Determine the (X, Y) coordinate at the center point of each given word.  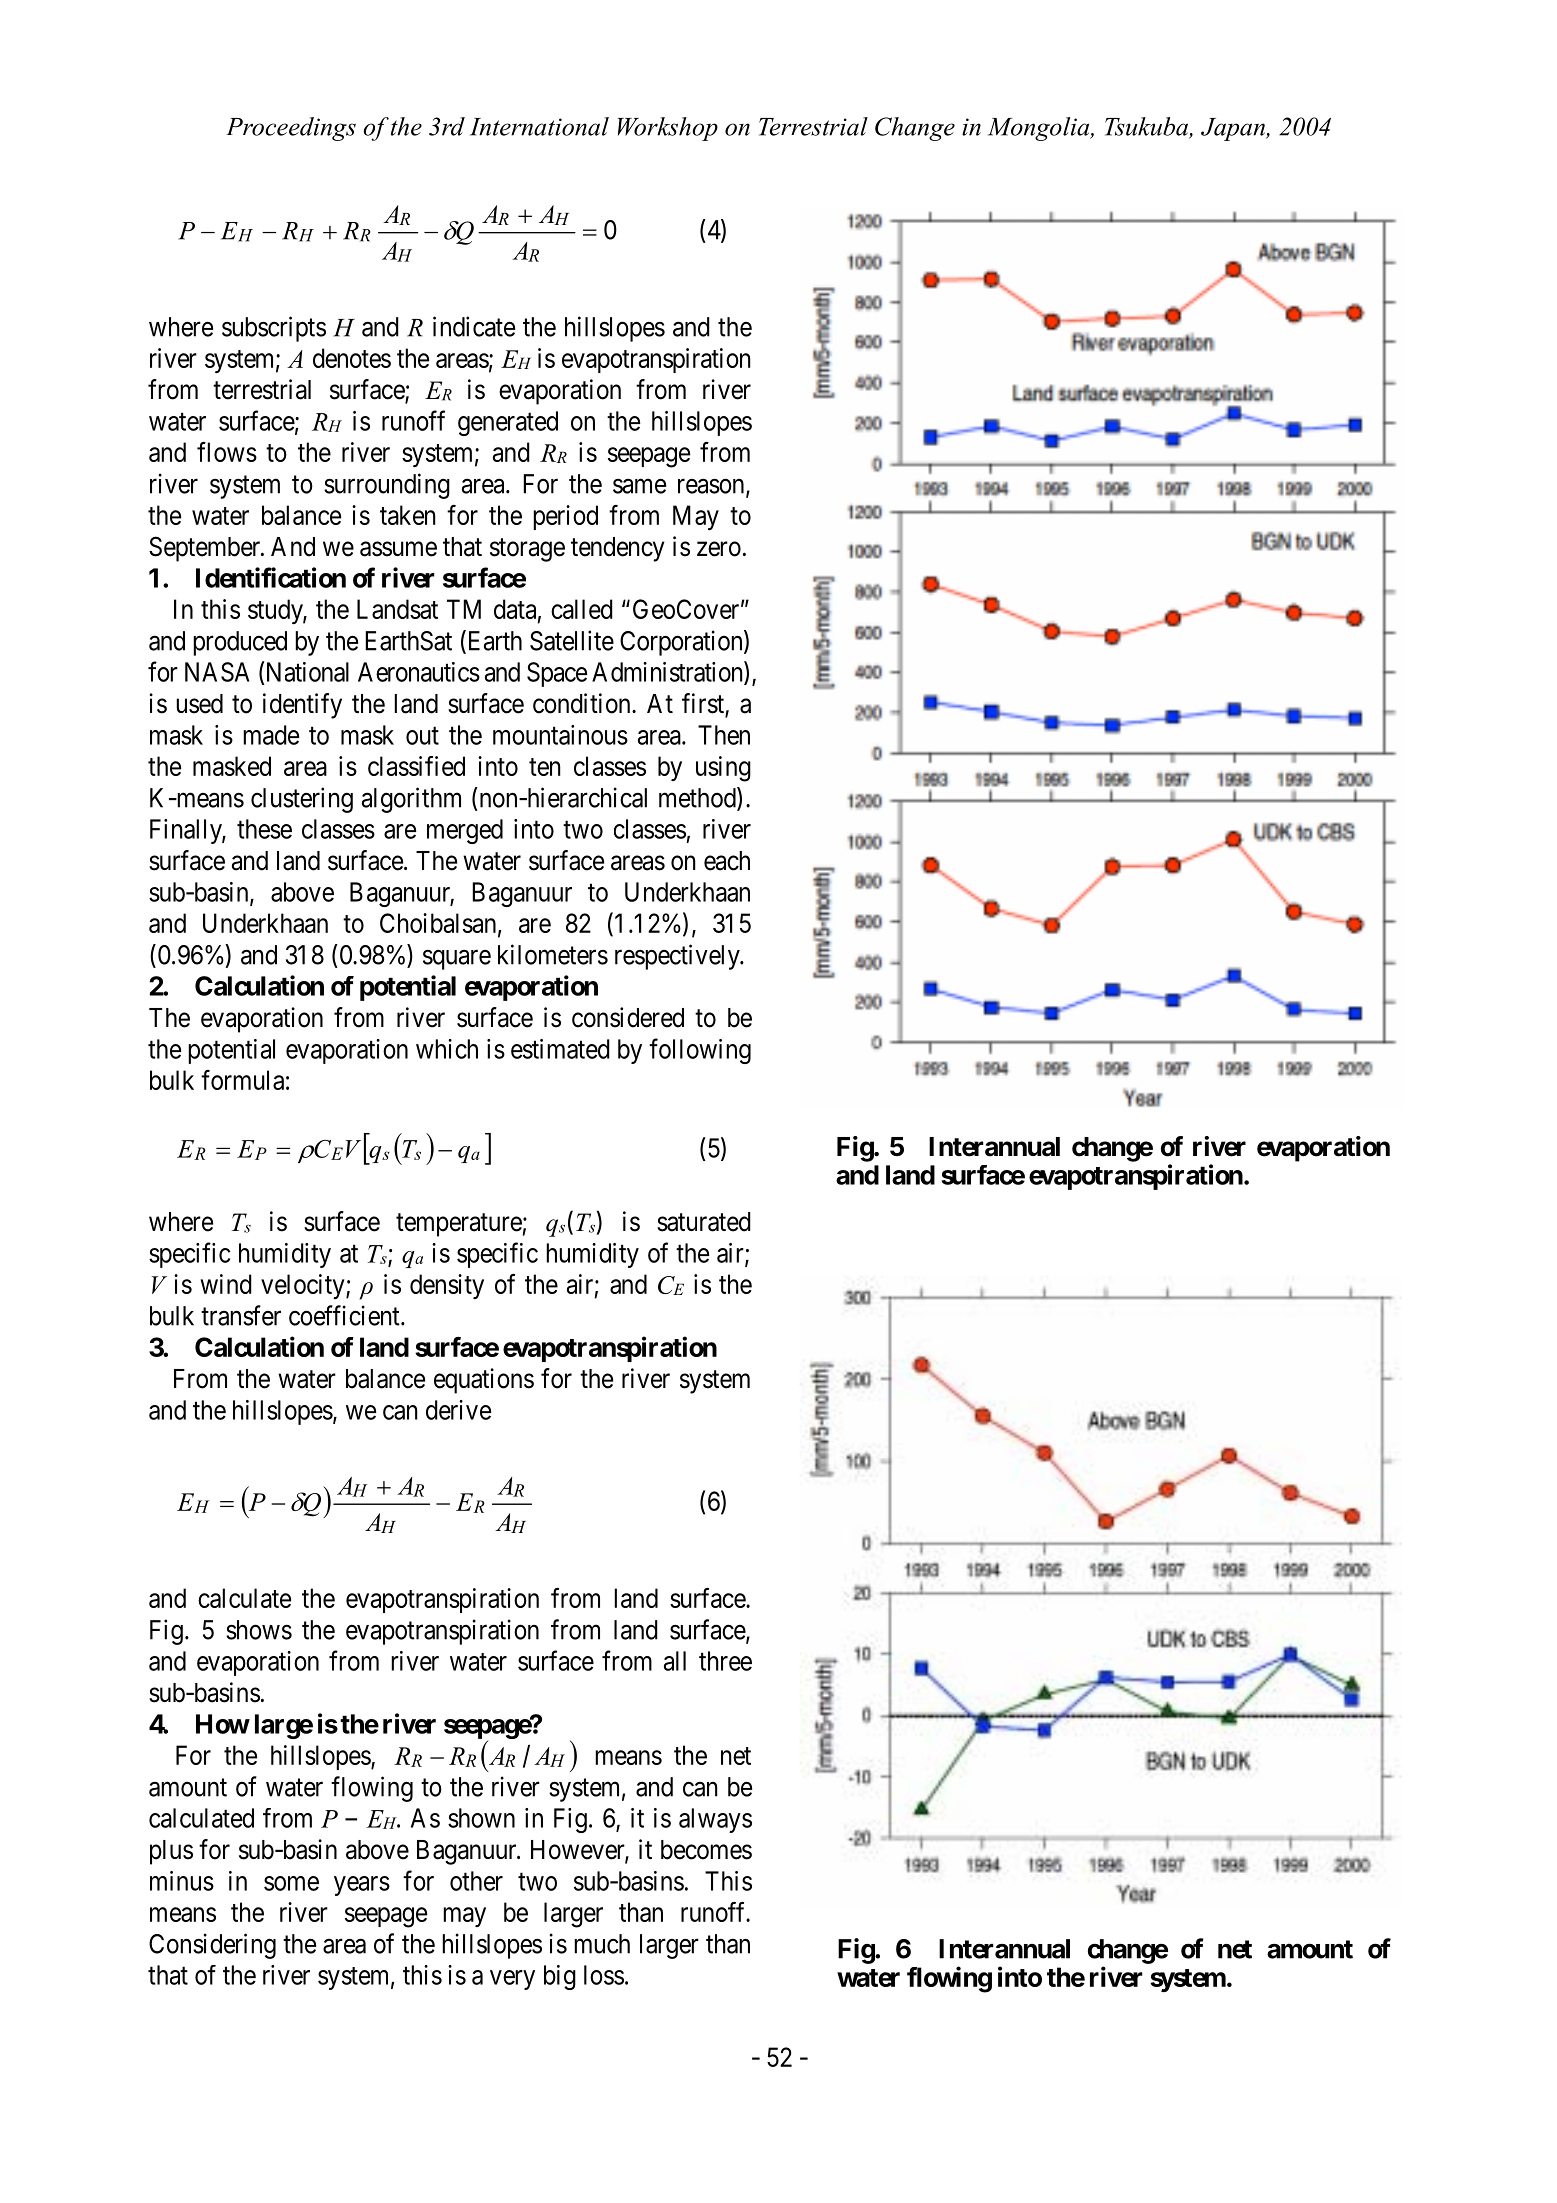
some (291, 1883)
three (725, 1661)
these (264, 829)
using (723, 769)
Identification (271, 577)
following (700, 1051)
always (715, 1820)
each (727, 861)
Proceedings (291, 129)
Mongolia (1040, 129)
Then (724, 735)
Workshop (667, 129)
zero (719, 549)
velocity (304, 1286)
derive (458, 1410)
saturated (704, 1222)
